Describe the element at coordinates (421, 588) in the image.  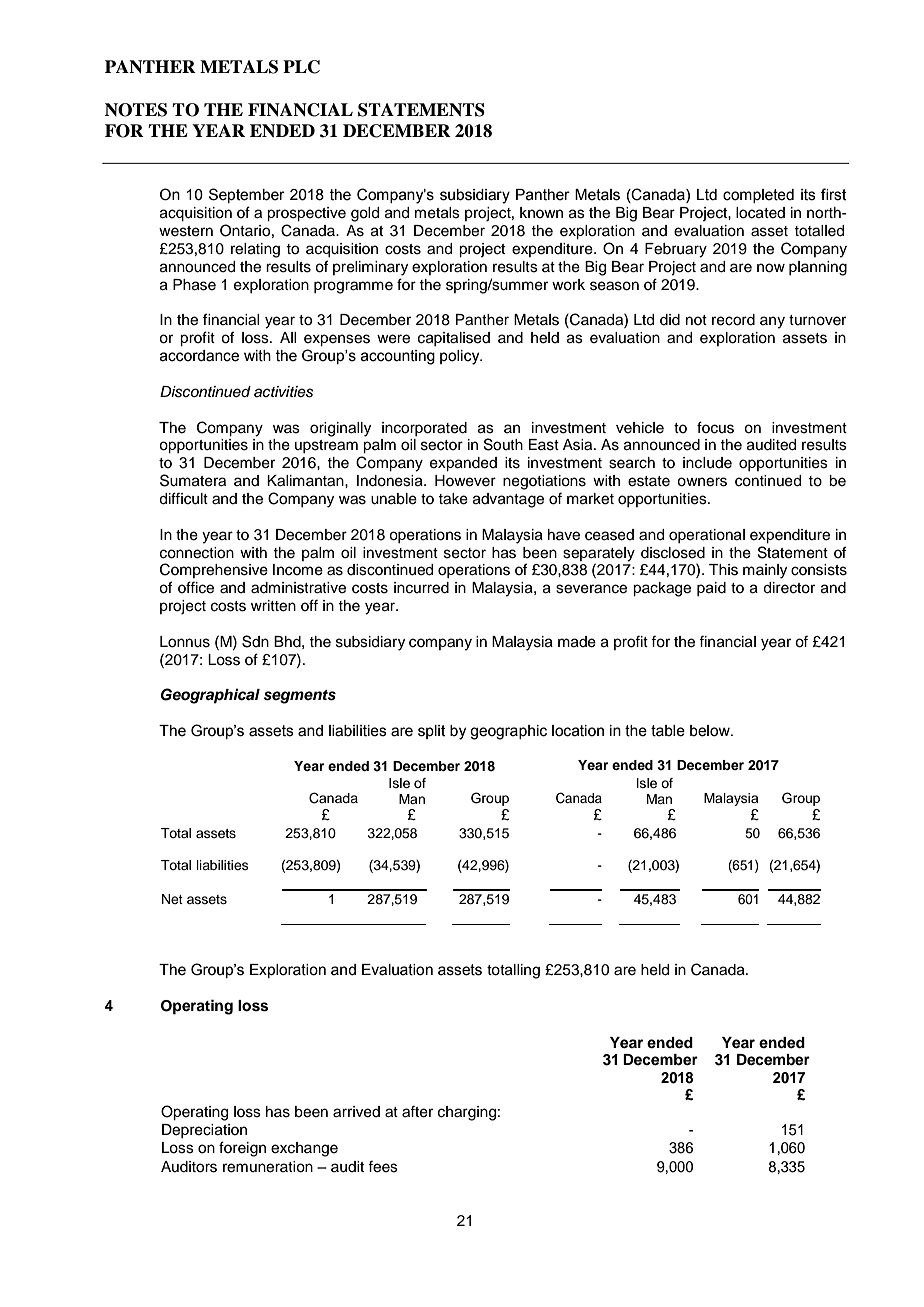
I see `incurred` at that location.
